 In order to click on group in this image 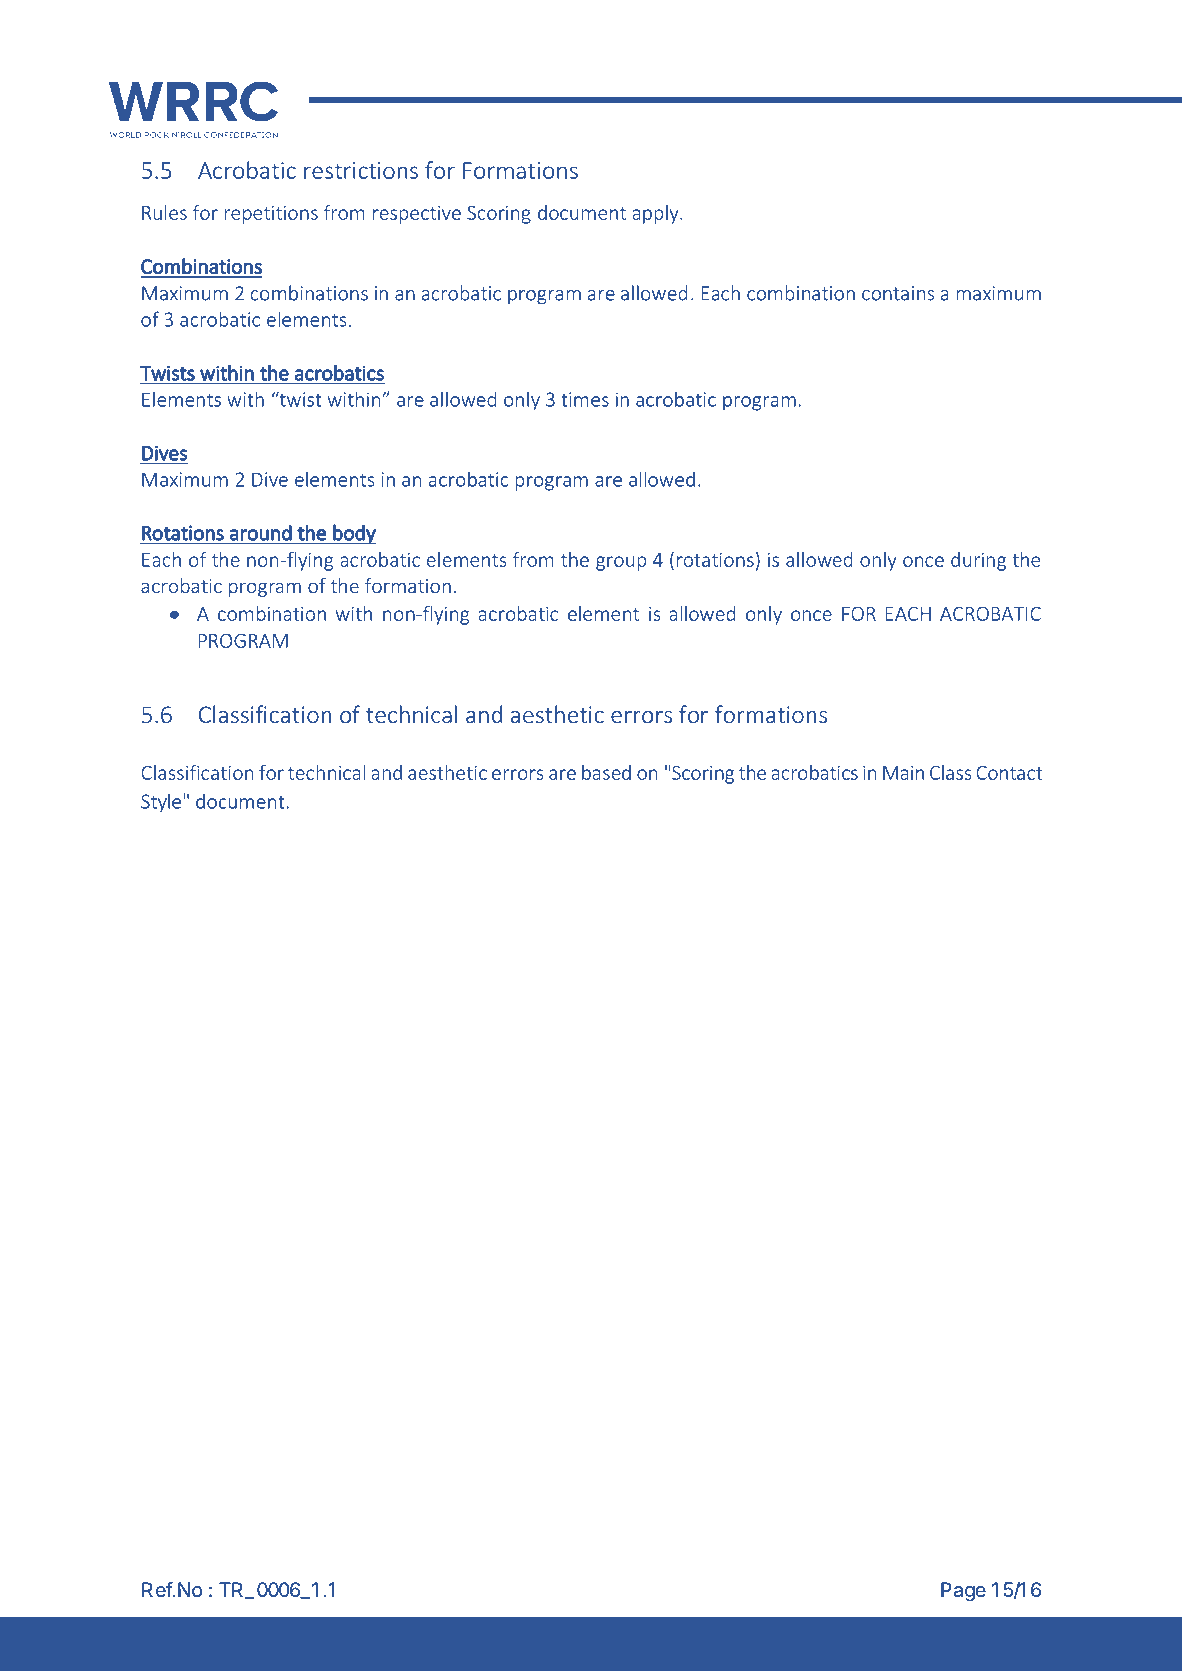, I will do `click(621, 563)`.
